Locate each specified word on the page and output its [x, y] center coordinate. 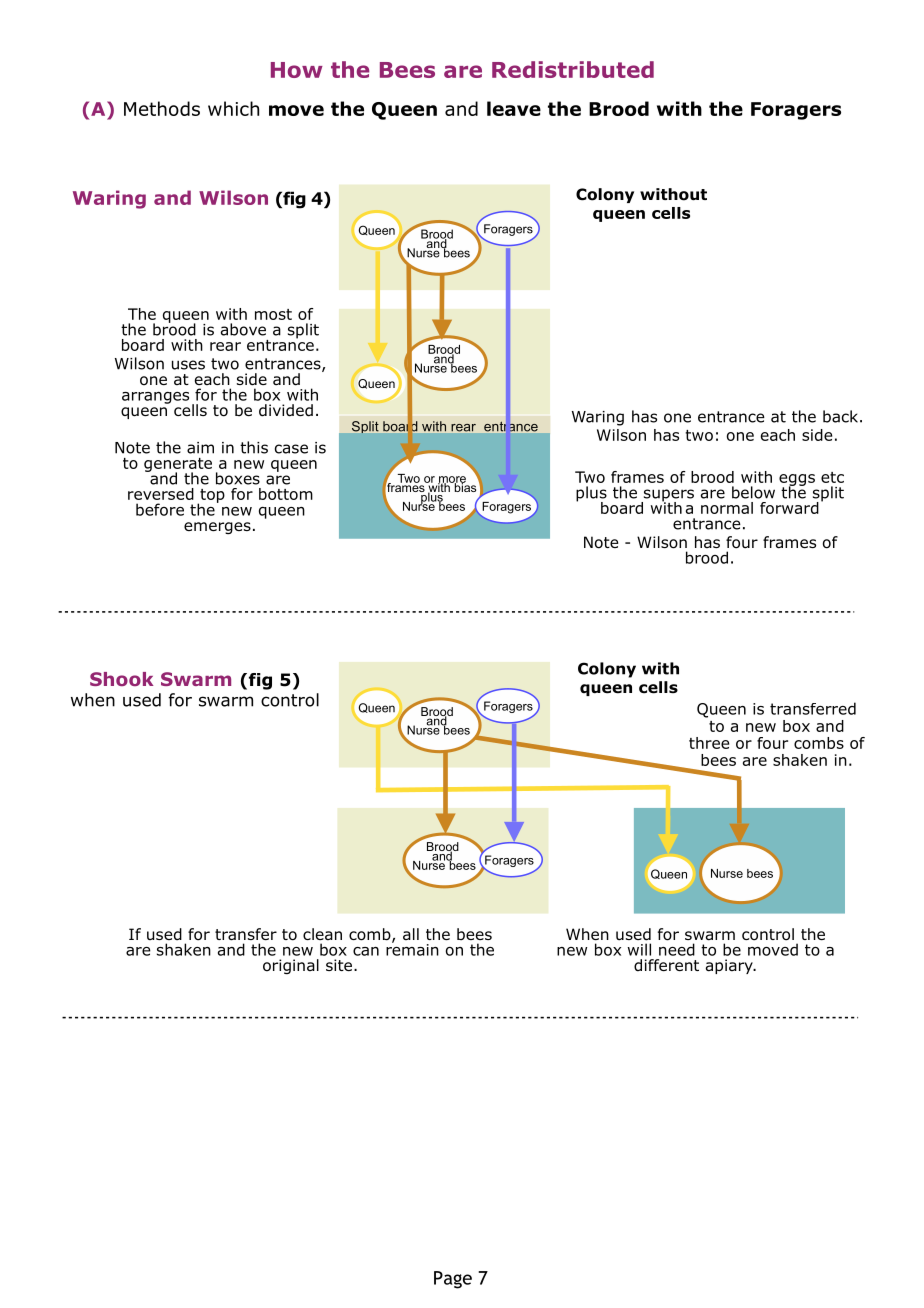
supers [667, 496]
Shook [121, 679]
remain [412, 949]
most [273, 314]
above [243, 329]
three [709, 743]
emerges [217, 528]
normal [727, 508]
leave [514, 108]
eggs [797, 481]
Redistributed [573, 69]
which [233, 108]
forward [789, 508]
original [291, 966]
